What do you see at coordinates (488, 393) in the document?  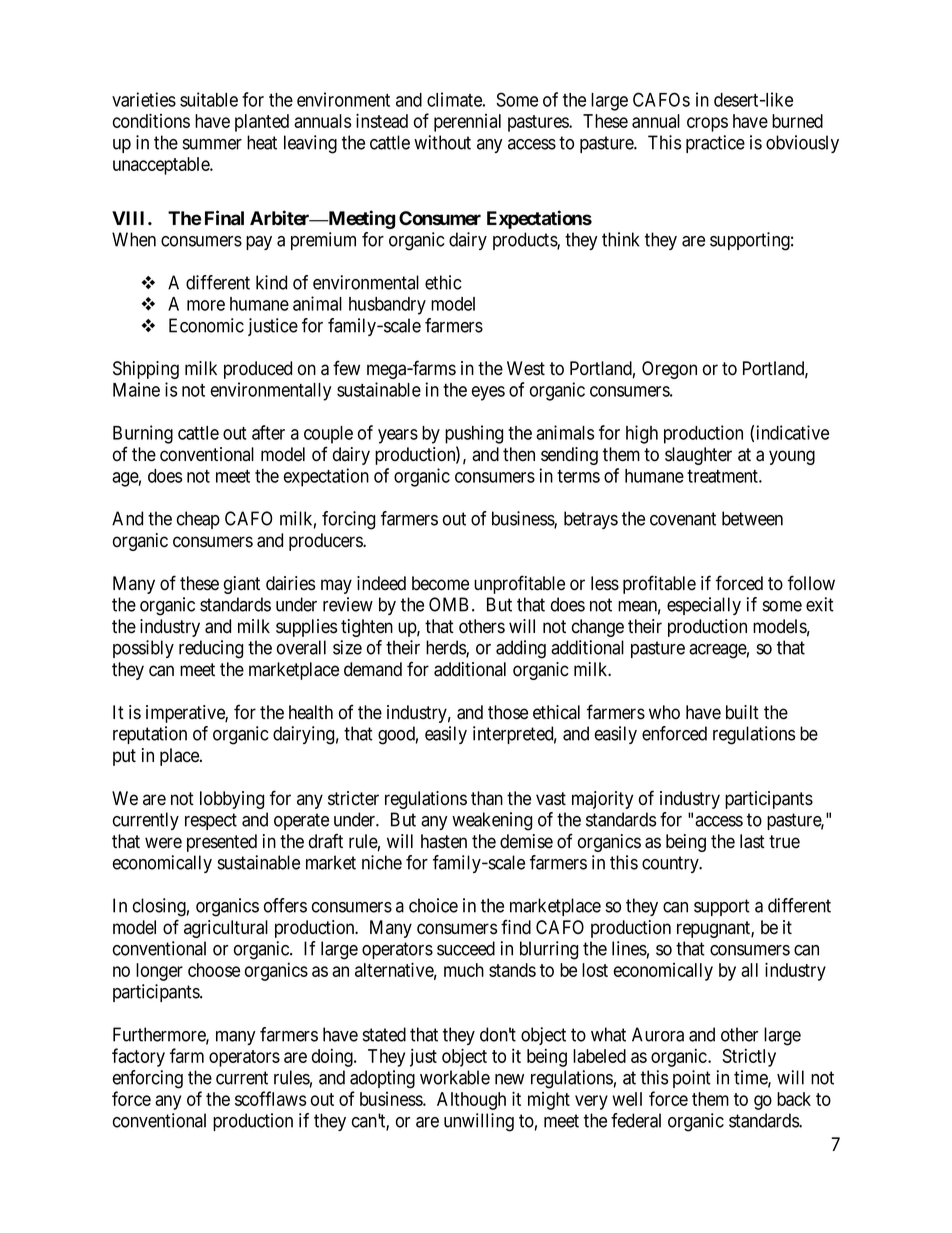 I see `eyes` at bounding box center [488, 393].
